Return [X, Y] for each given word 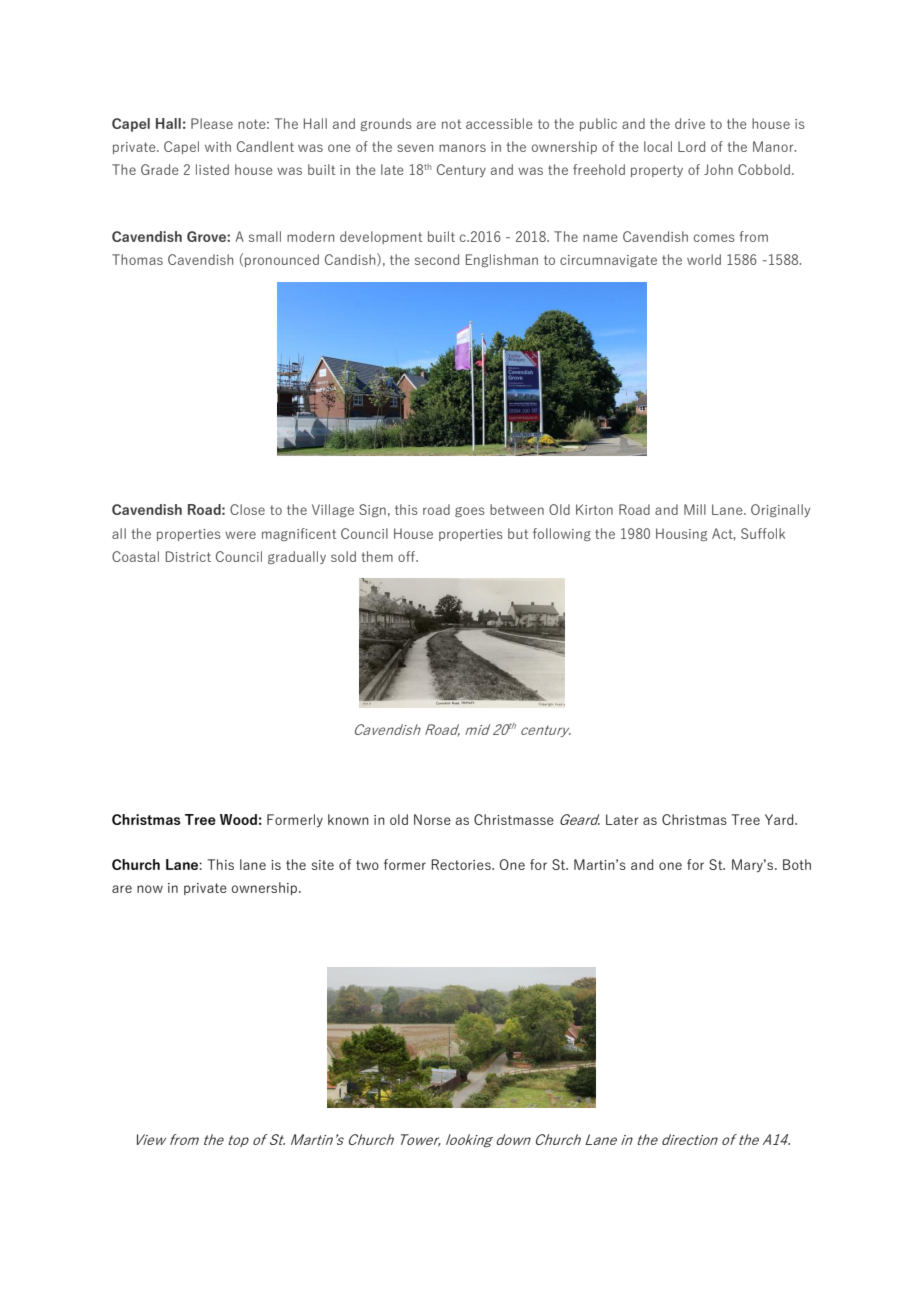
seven [415, 148]
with [218, 146]
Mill [695, 509]
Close [247, 509]
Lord [691, 146]
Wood [238, 819]
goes [470, 512]
